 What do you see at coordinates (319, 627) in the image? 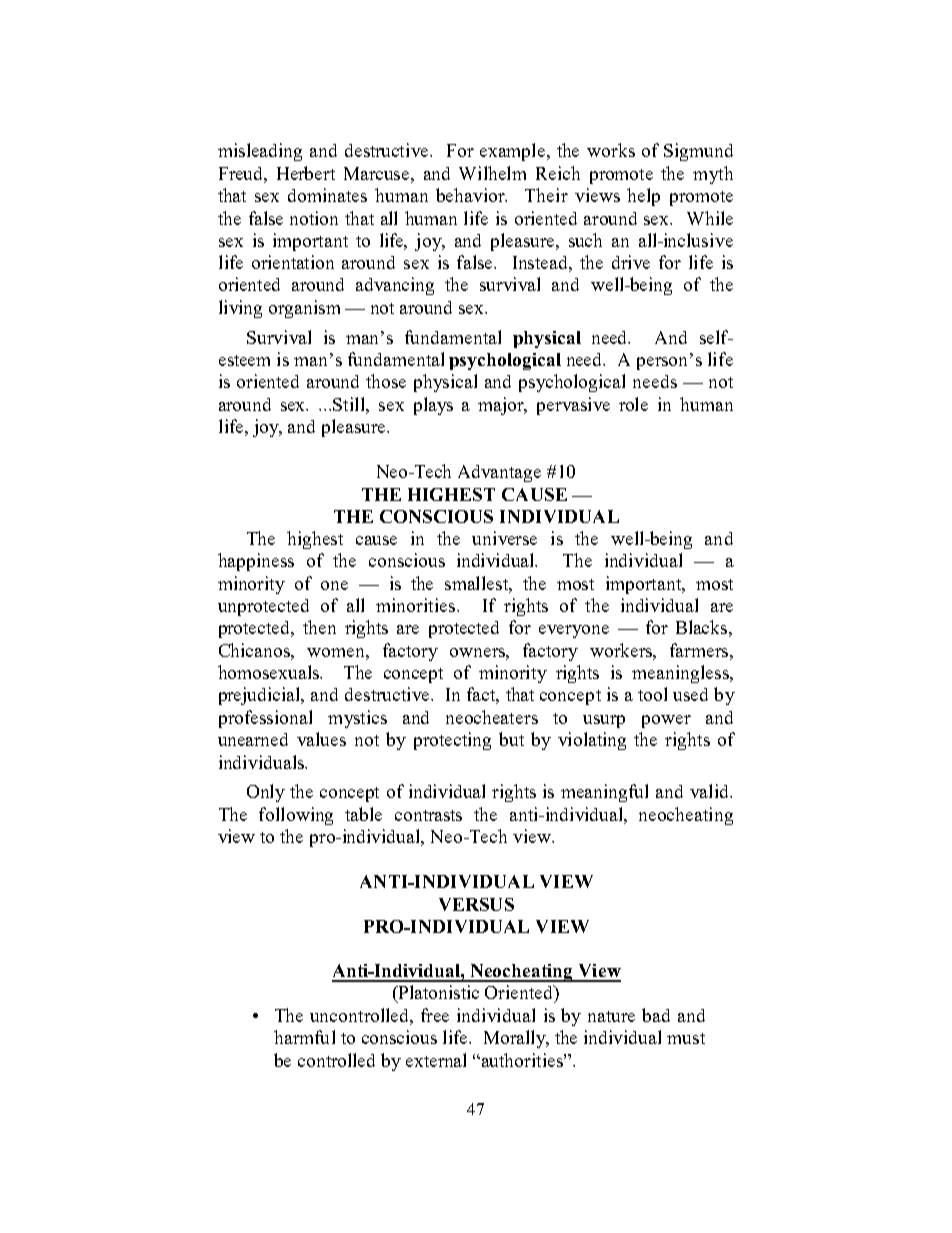
I see `then` at bounding box center [319, 627].
